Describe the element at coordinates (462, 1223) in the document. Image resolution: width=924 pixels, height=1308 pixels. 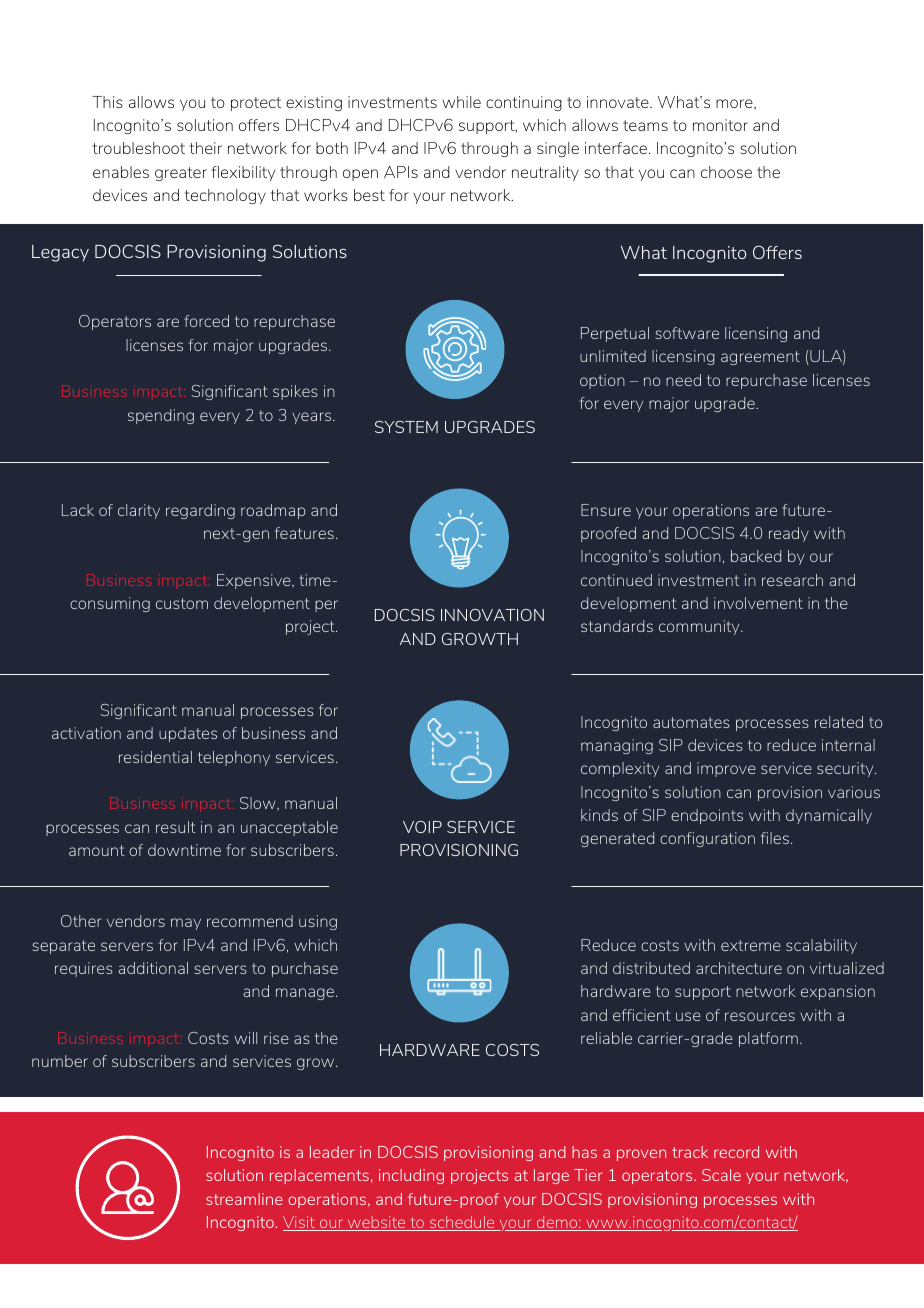
I see `schedule` at that location.
